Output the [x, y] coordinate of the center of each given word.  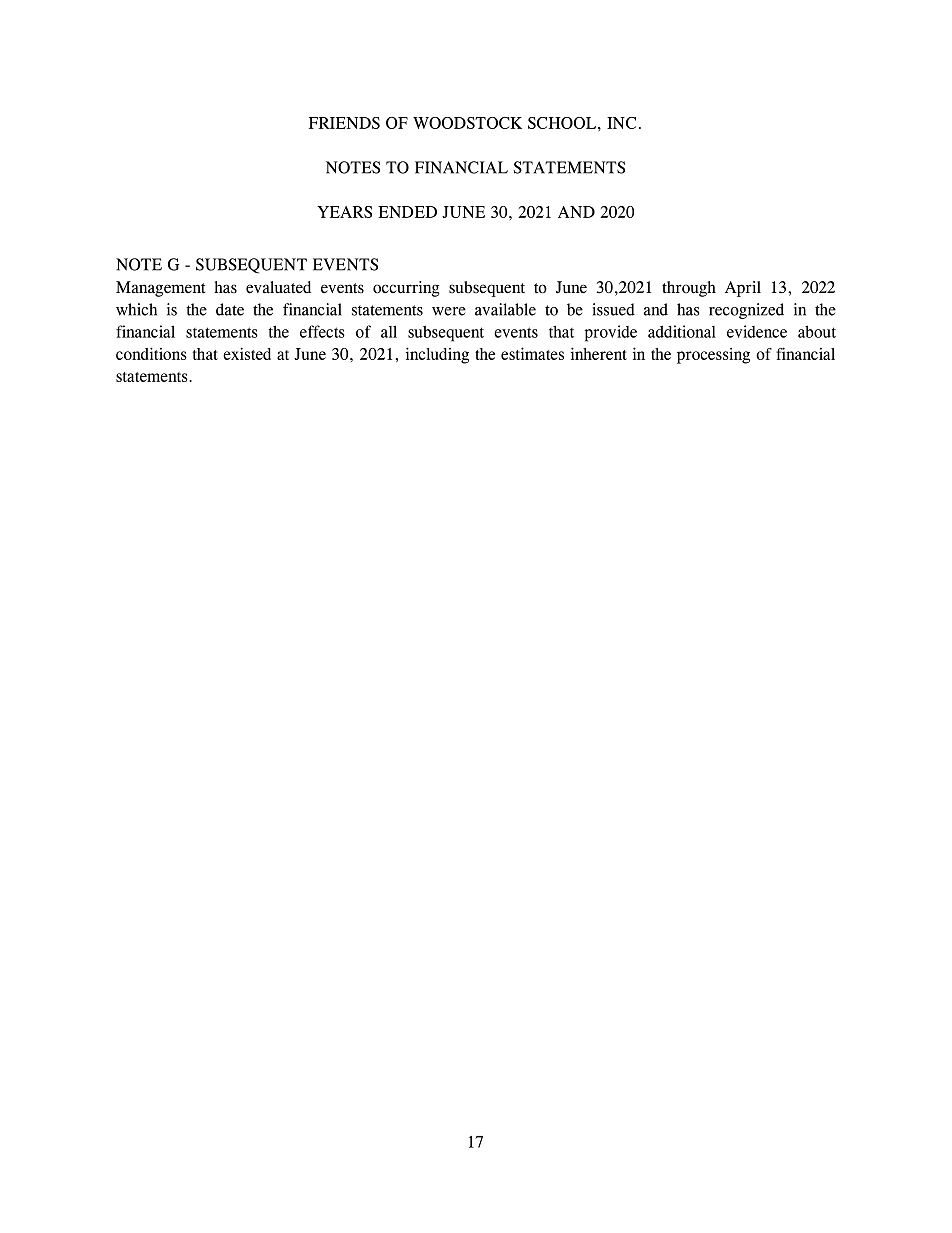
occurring [406, 289]
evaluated [278, 287]
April [743, 289]
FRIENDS [344, 123]
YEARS [344, 212]
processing [713, 356]
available [505, 309]
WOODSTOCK [467, 123]
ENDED [407, 212]
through [689, 289]
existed [247, 353]
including [437, 355]
